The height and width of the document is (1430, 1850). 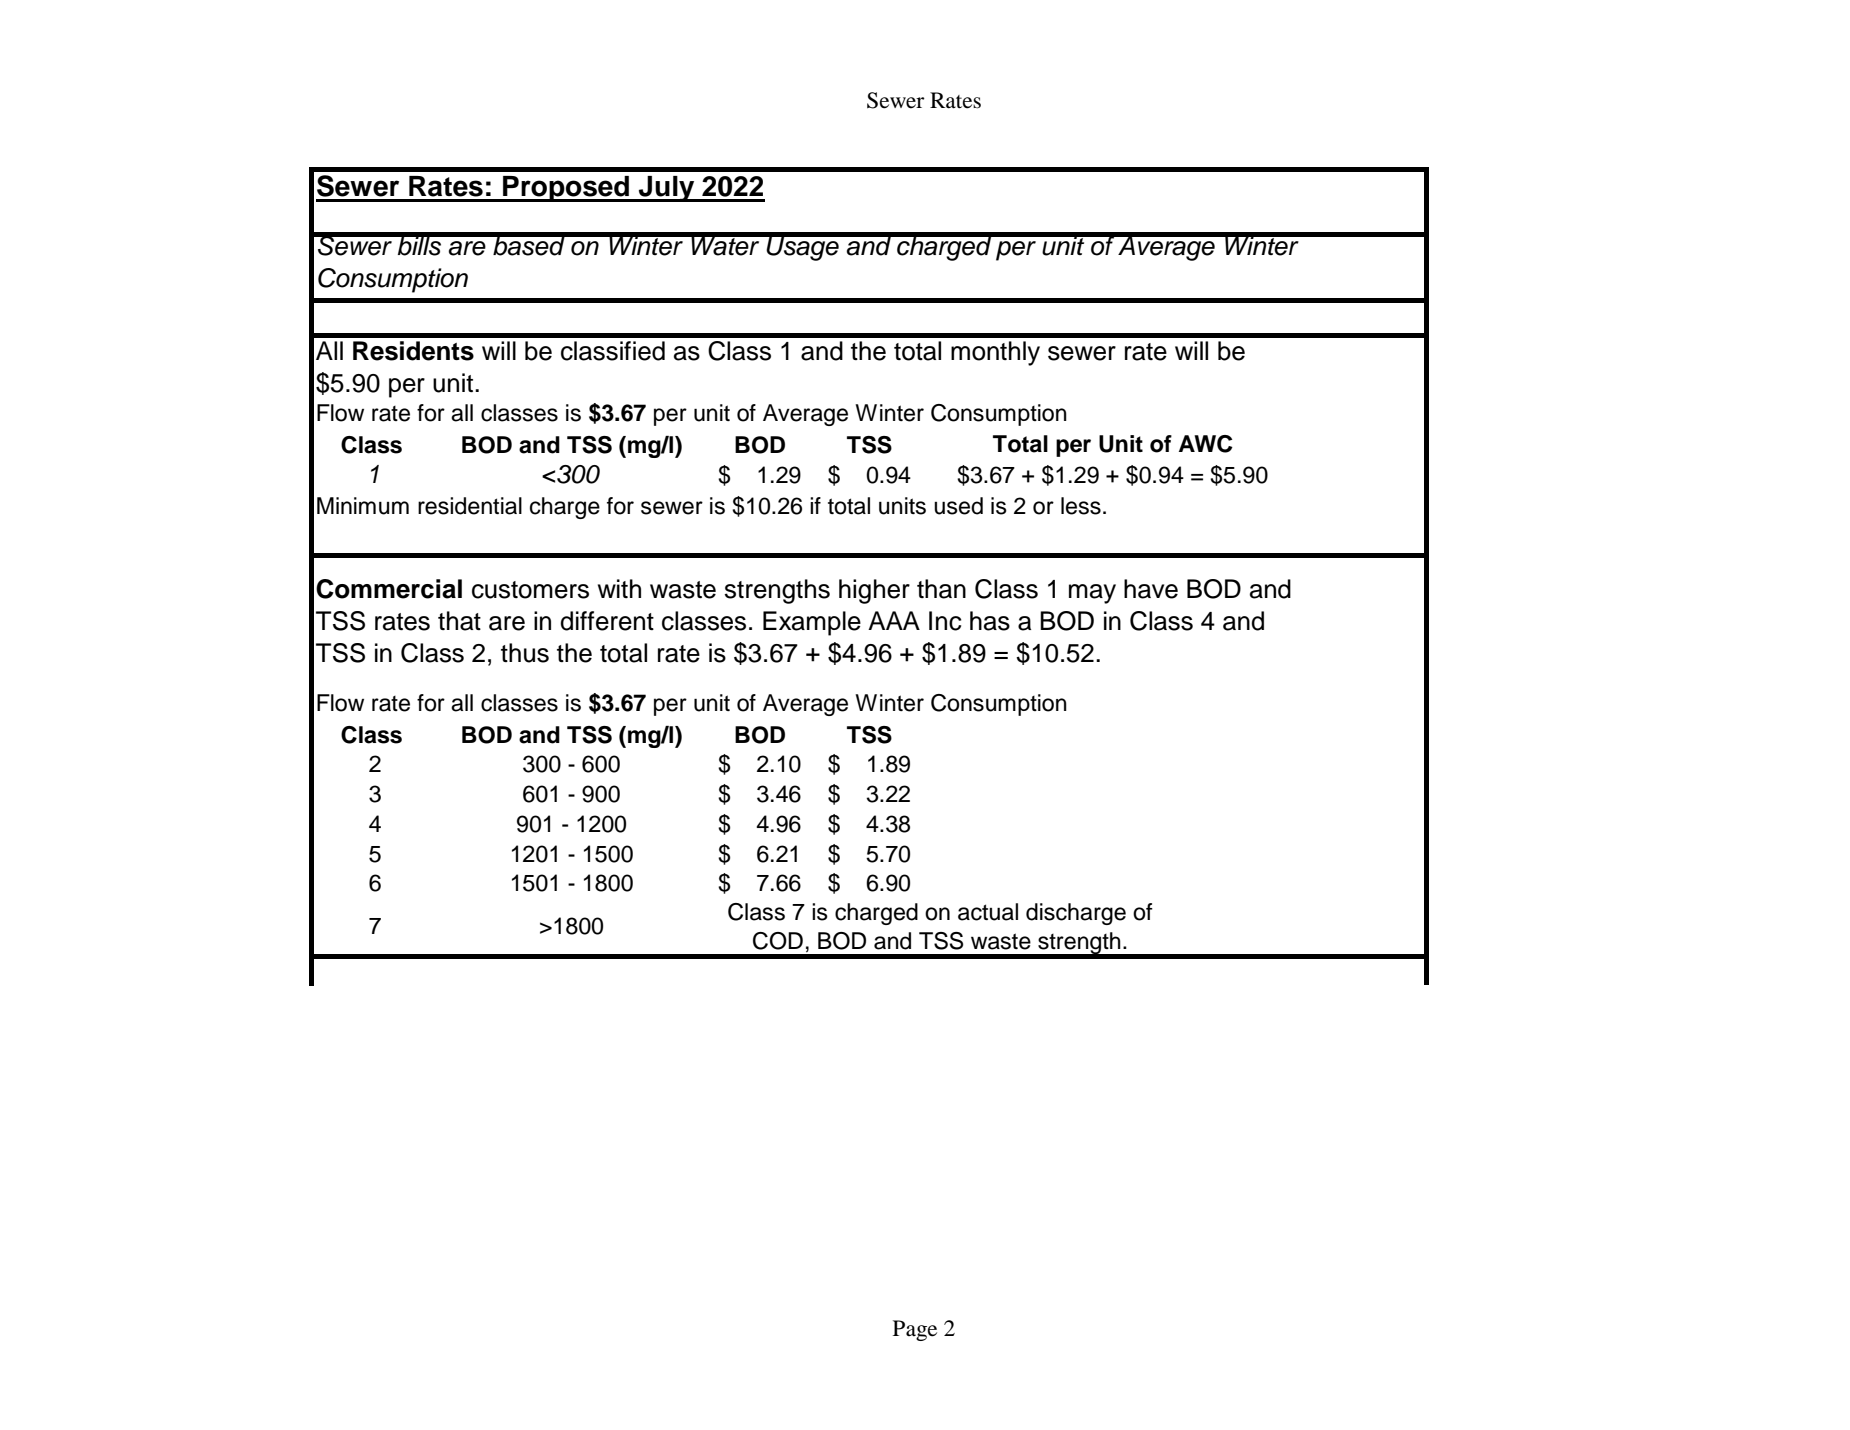 What do you see at coordinates (566, 189) in the document?
I see `Proposed` at bounding box center [566, 189].
